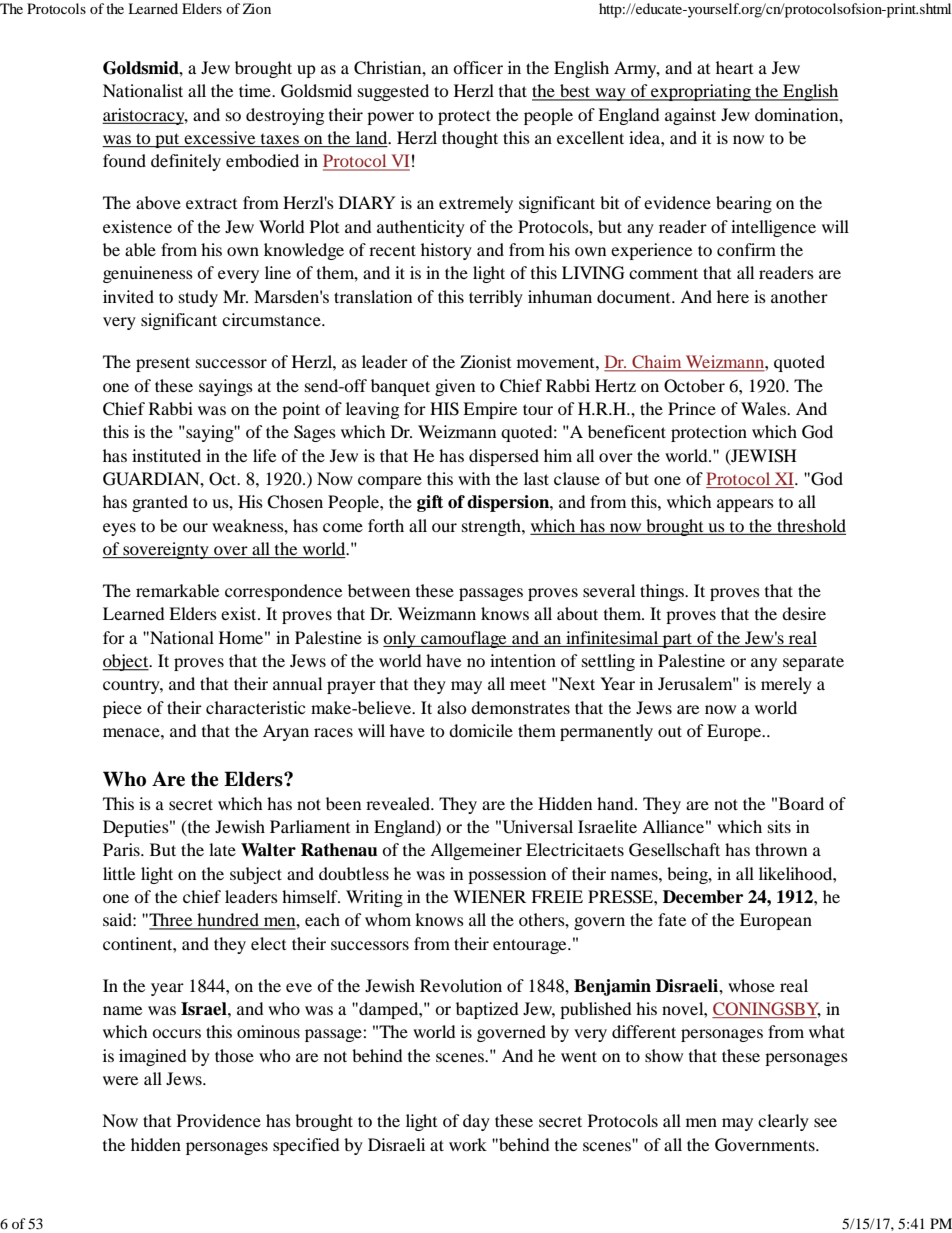  I want to click on day, so click(476, 1122).
